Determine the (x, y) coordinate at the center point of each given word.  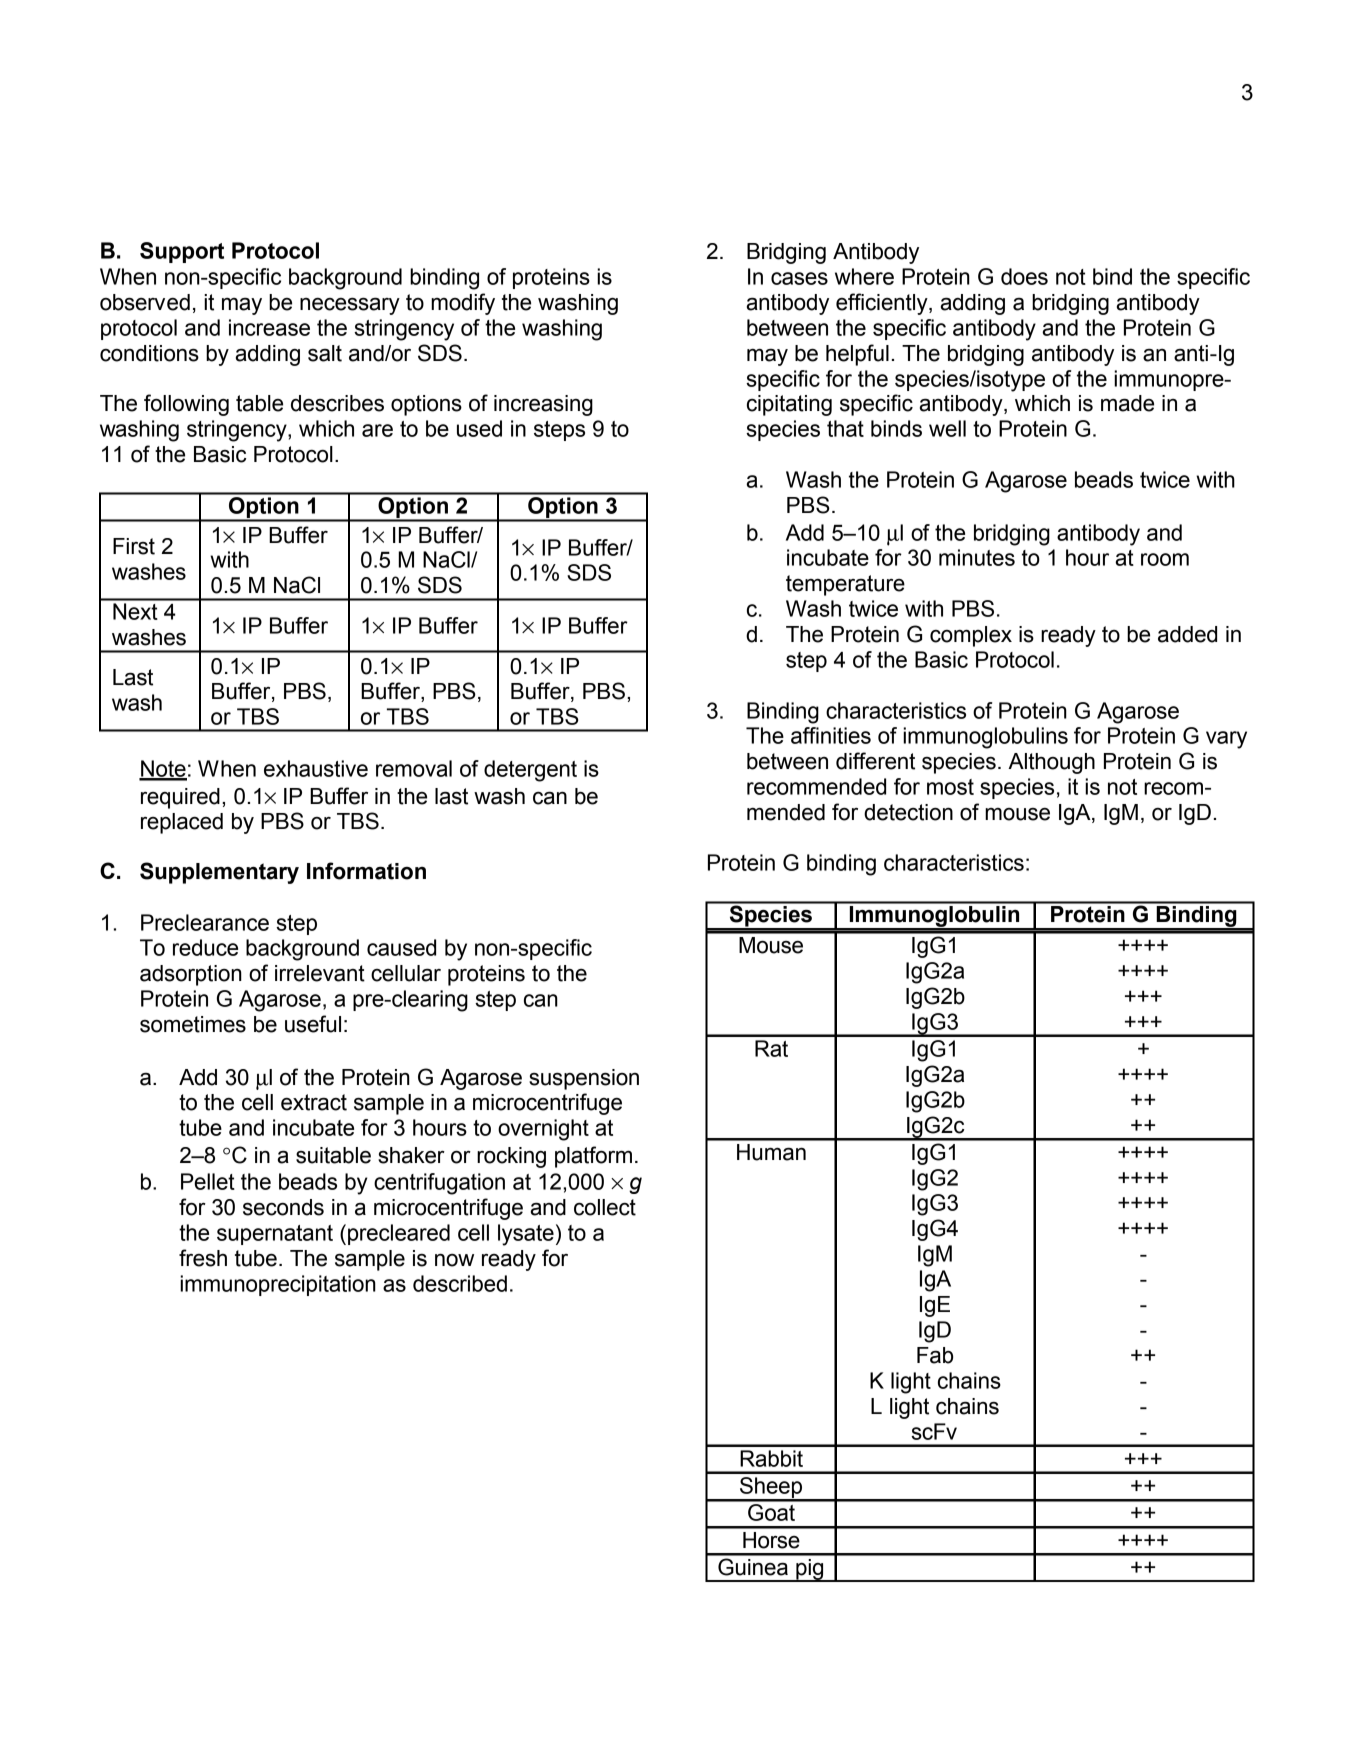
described (460, 1283)
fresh (203, 1258)
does (1024, 276)
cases (799, 278)
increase (269, 327)
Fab (935, 1355)
